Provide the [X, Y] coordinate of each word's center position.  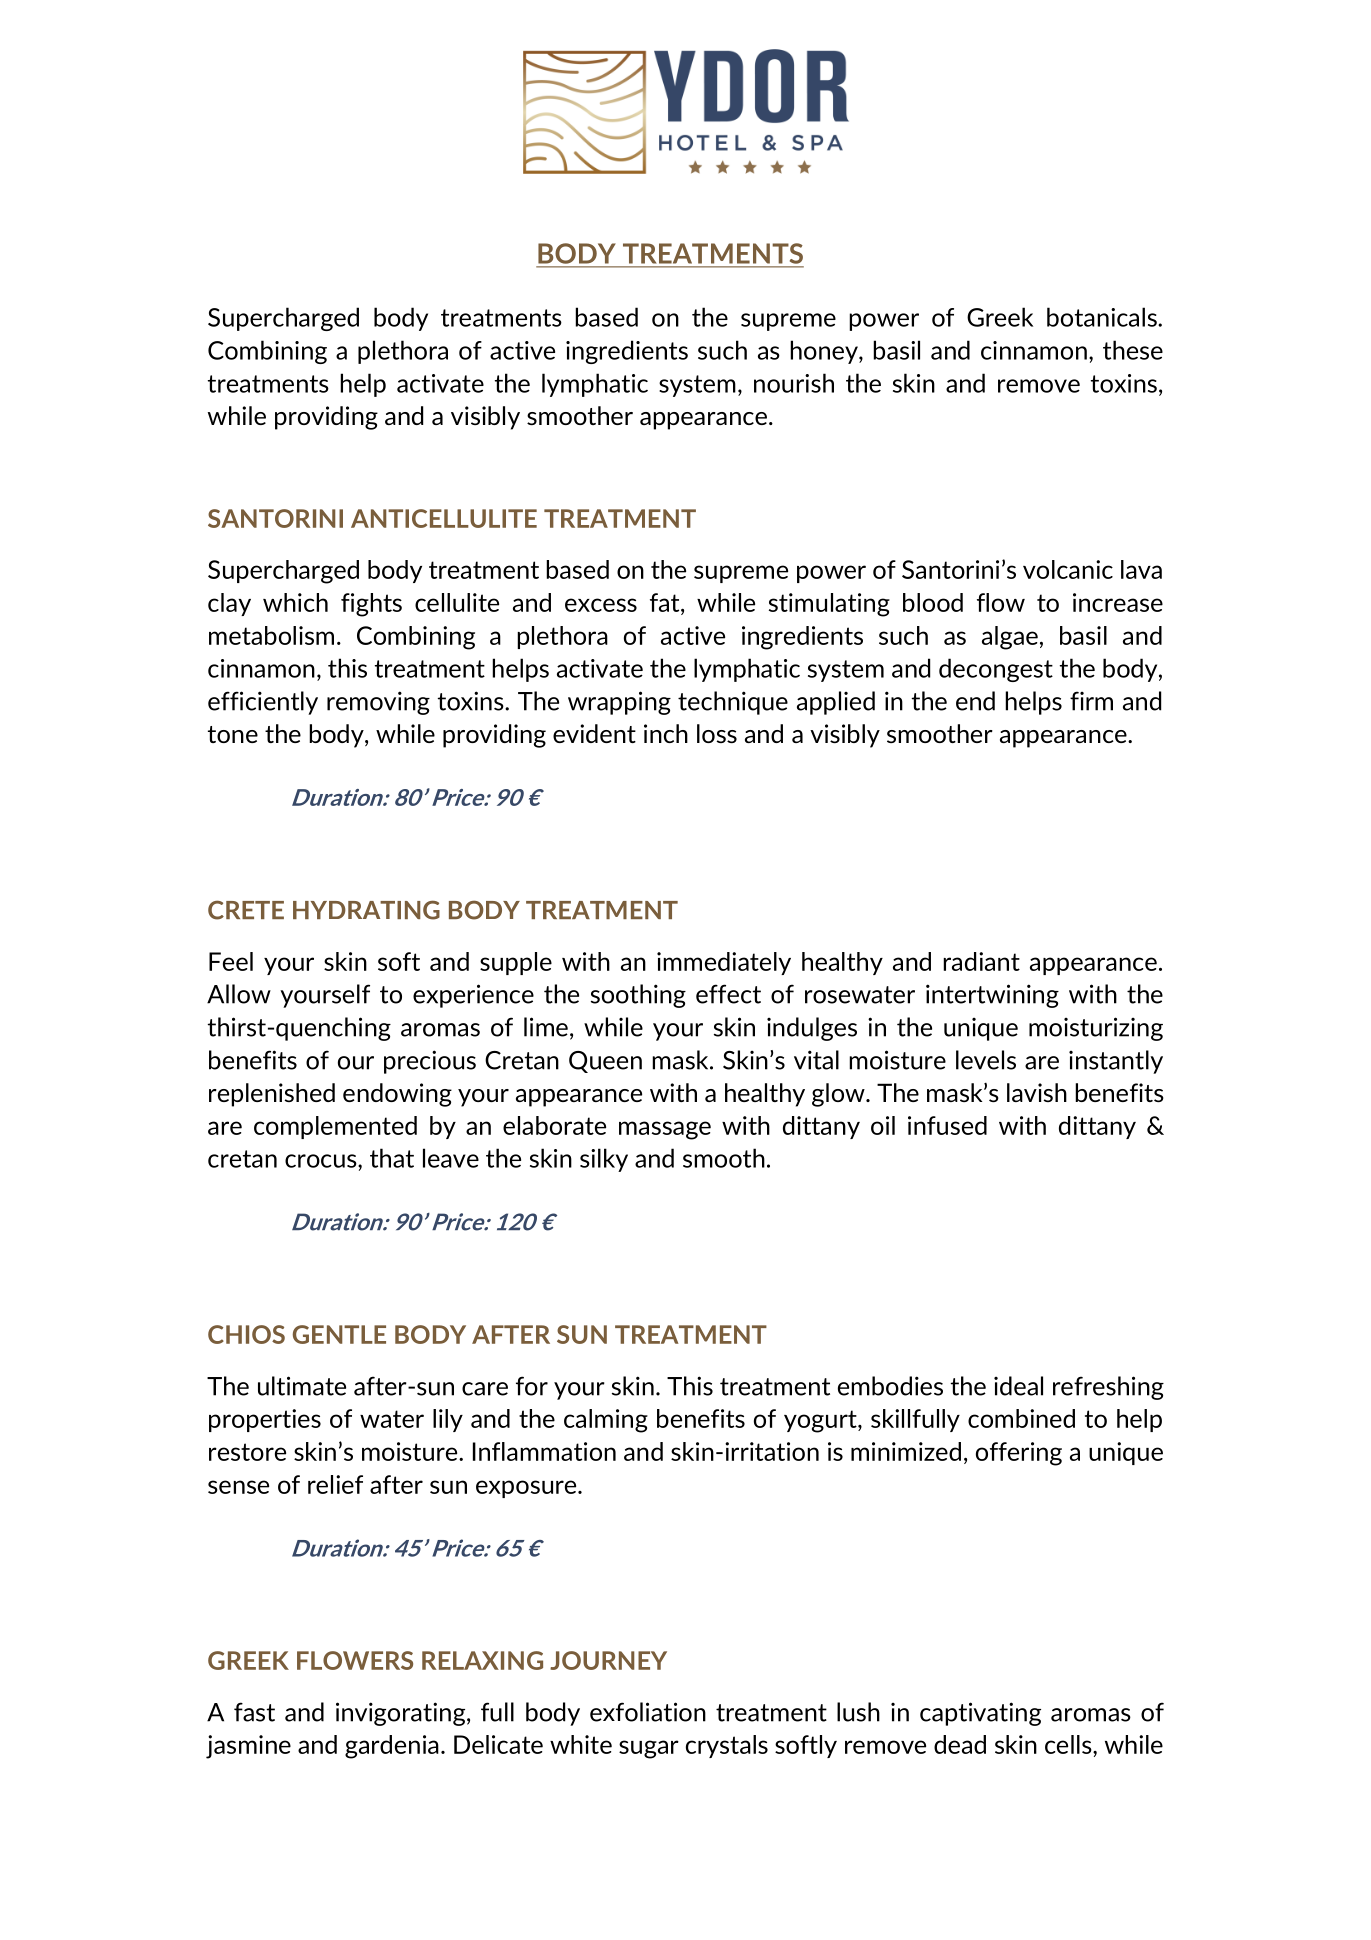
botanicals [1103, 317]
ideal [1018, 1386]
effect [728, 994]
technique [733, 703]
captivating [980, 1714]
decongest [996, 670]
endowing [397, 1095]
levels [986, 1060]
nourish [794, 383]
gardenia [392, 1747]
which [295, 602]
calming [606, 1421]
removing [378, 703]
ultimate [302, 1386]
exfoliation [648, 1712]
